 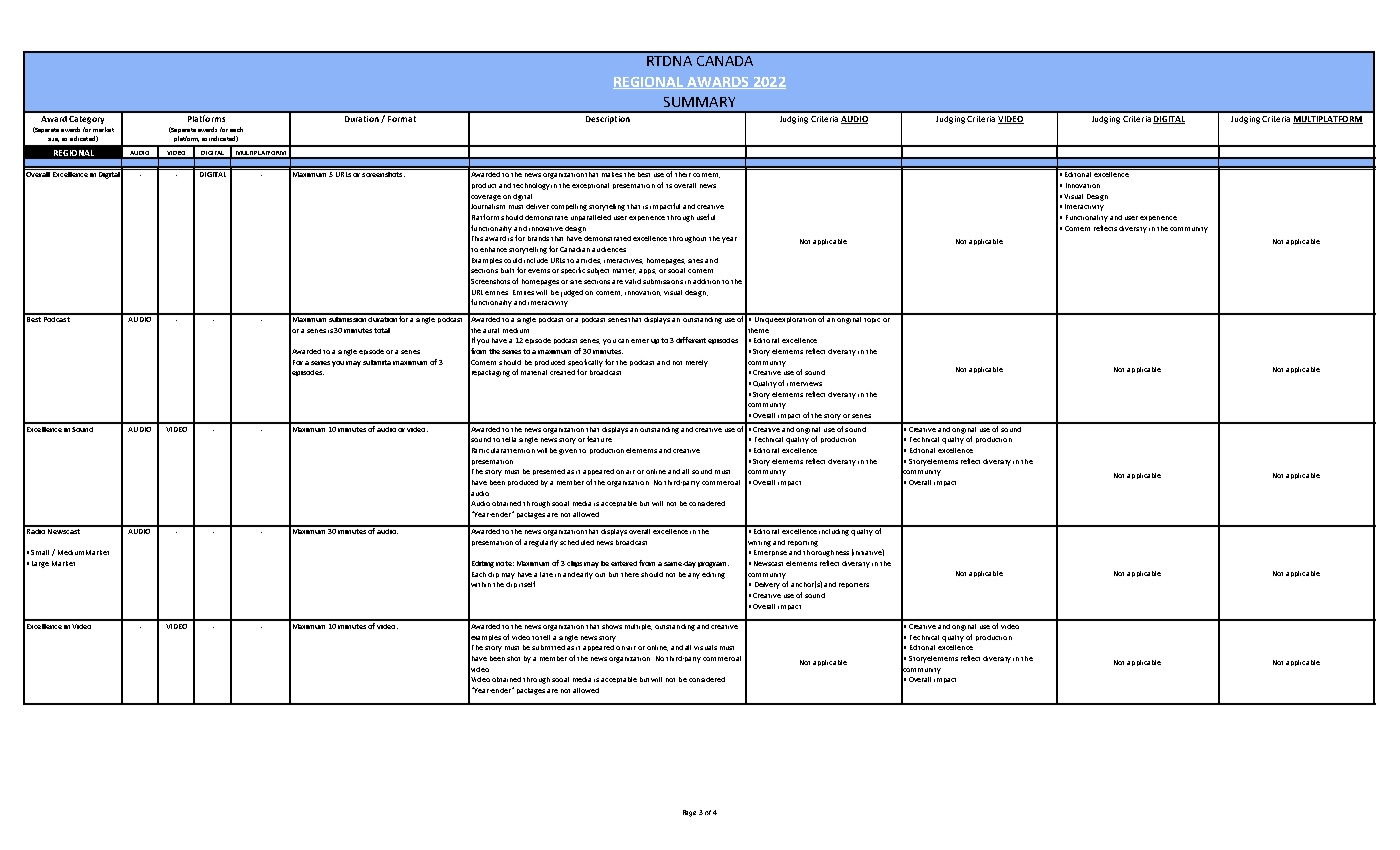 What do you see at coordinates (599, 439) in the document?
I see `feature` at bounding box center [599, 439].
